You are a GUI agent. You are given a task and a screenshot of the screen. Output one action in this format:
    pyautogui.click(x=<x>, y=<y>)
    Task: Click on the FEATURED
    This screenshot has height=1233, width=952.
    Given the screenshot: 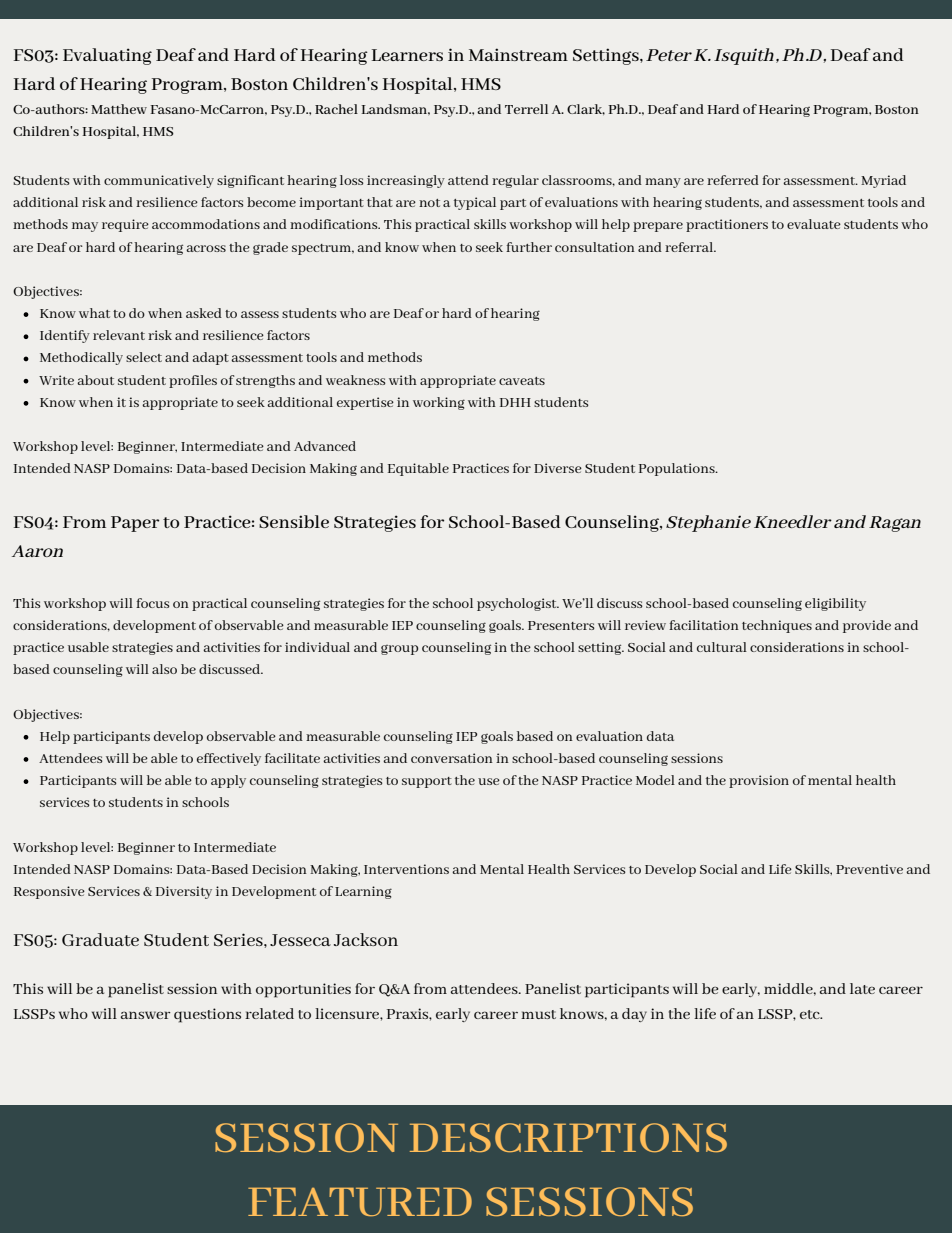 What is the action you would take?
    pyautogui.click(x=360, y=1202)
